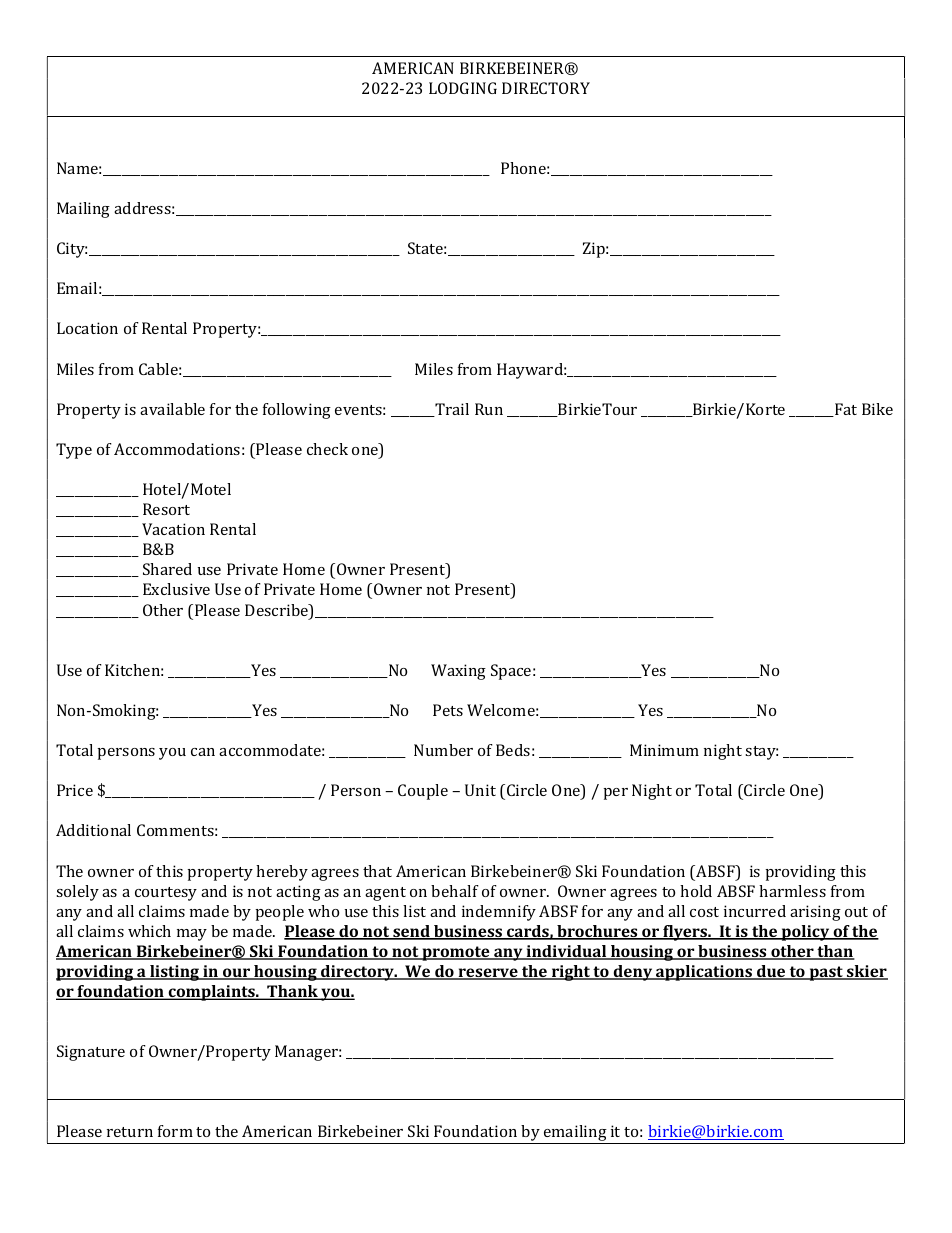 The width and height of the screenshot is (952, 1233). Describe the element at coordinates (175, 1131) in the screenshot. I see `form` at that location.
